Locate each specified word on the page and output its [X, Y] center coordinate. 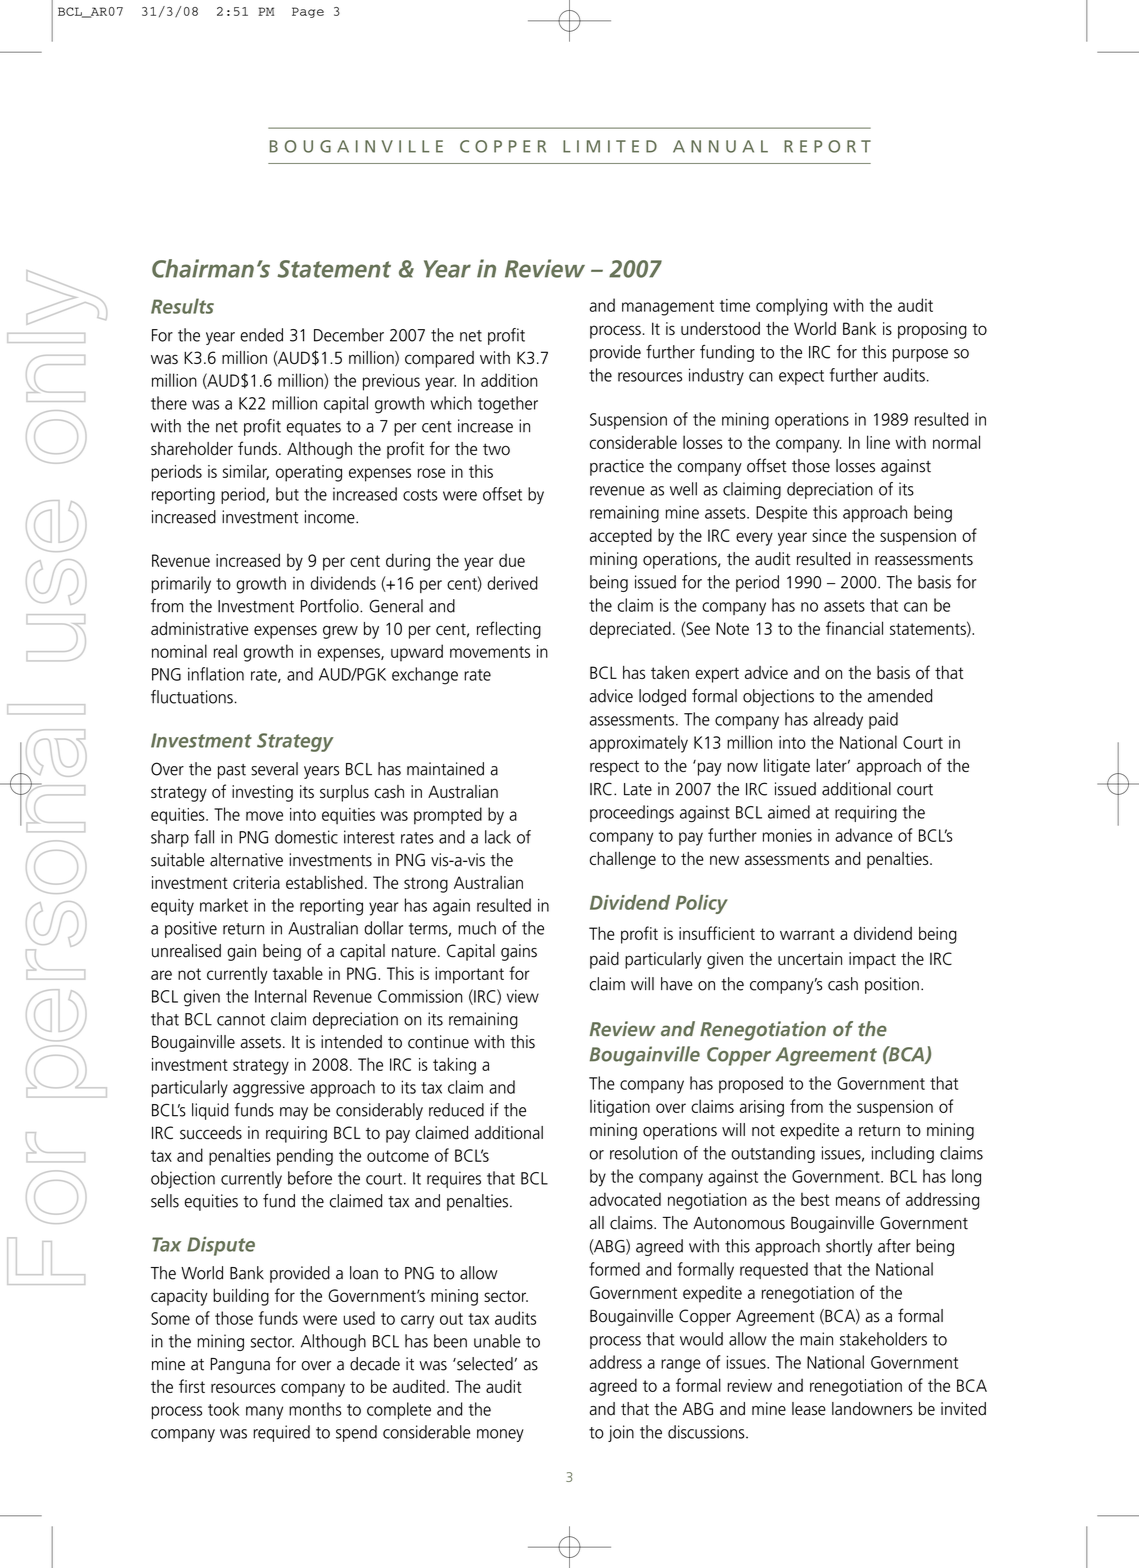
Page [308, 12]
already [838, 720]
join [621, 1433]
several [274, 769]
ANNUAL [720, 146]
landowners [872, 1409]
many [264, 1413]
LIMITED [610, 146]
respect [614, 768]
